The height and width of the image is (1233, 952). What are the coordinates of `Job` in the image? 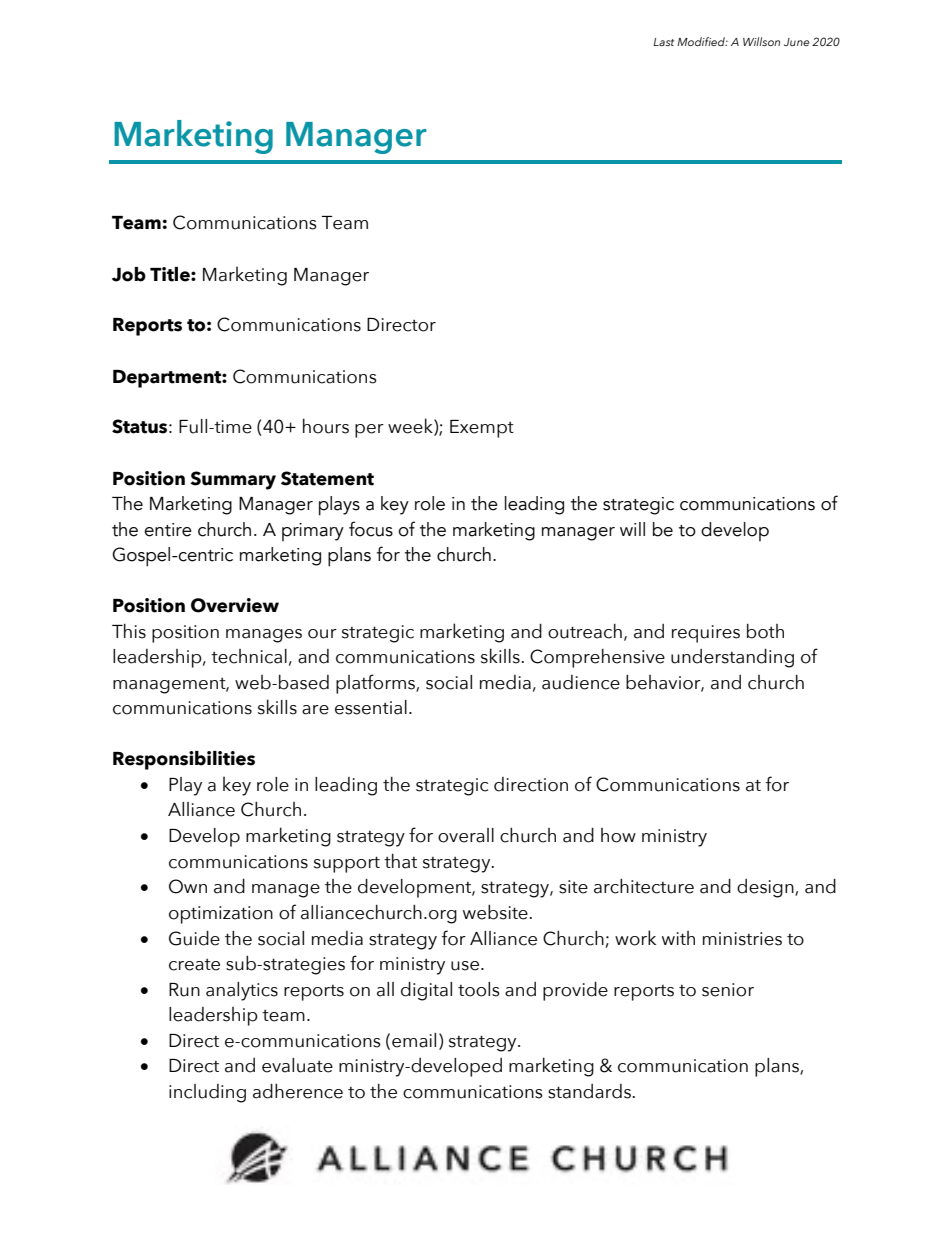 It's located at (129, 274).
